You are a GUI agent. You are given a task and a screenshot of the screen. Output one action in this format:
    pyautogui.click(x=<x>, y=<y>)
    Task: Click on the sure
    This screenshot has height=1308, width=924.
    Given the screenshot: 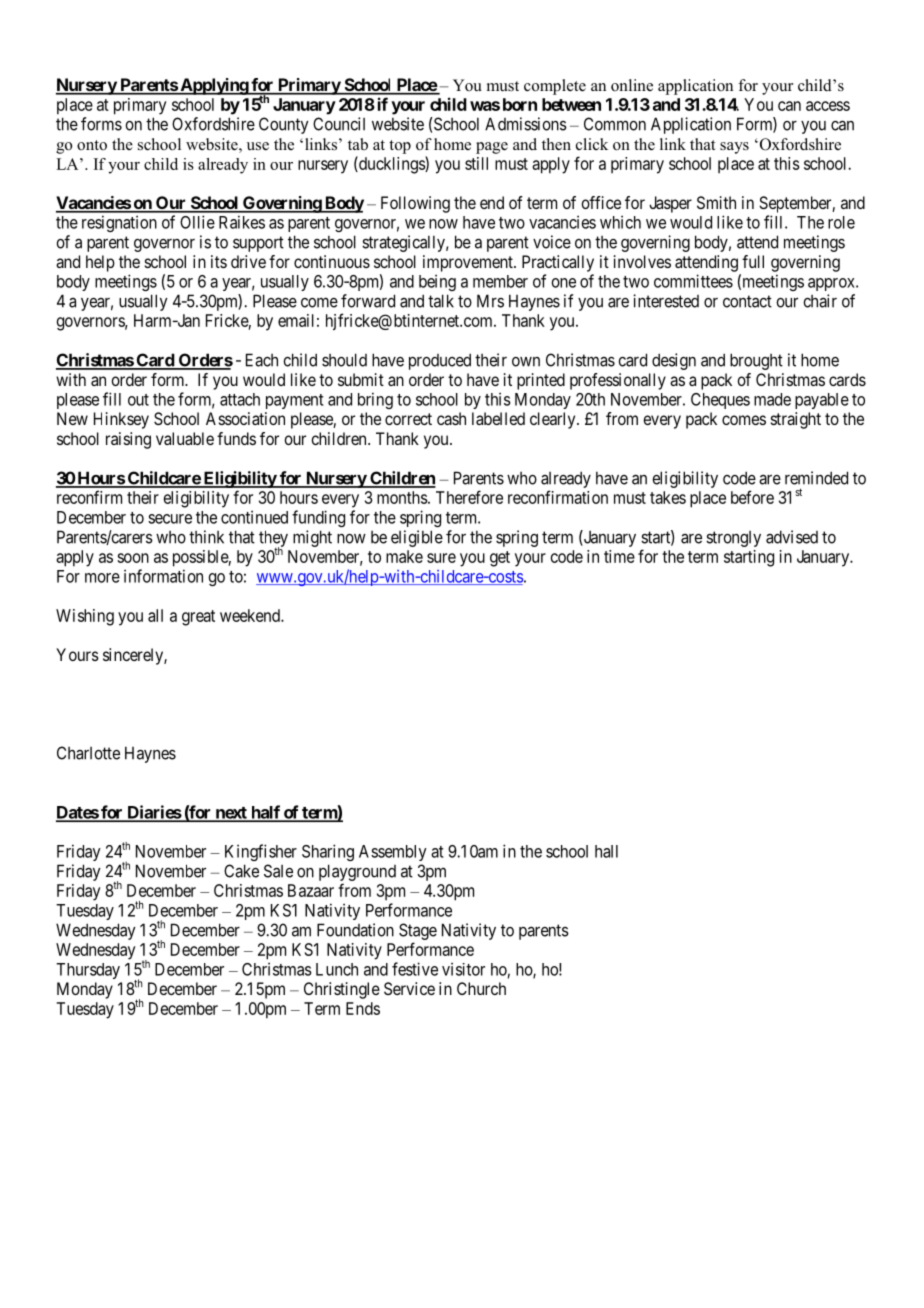 What is the action you would take?
    pyautogui.click(x=441, y=558)
